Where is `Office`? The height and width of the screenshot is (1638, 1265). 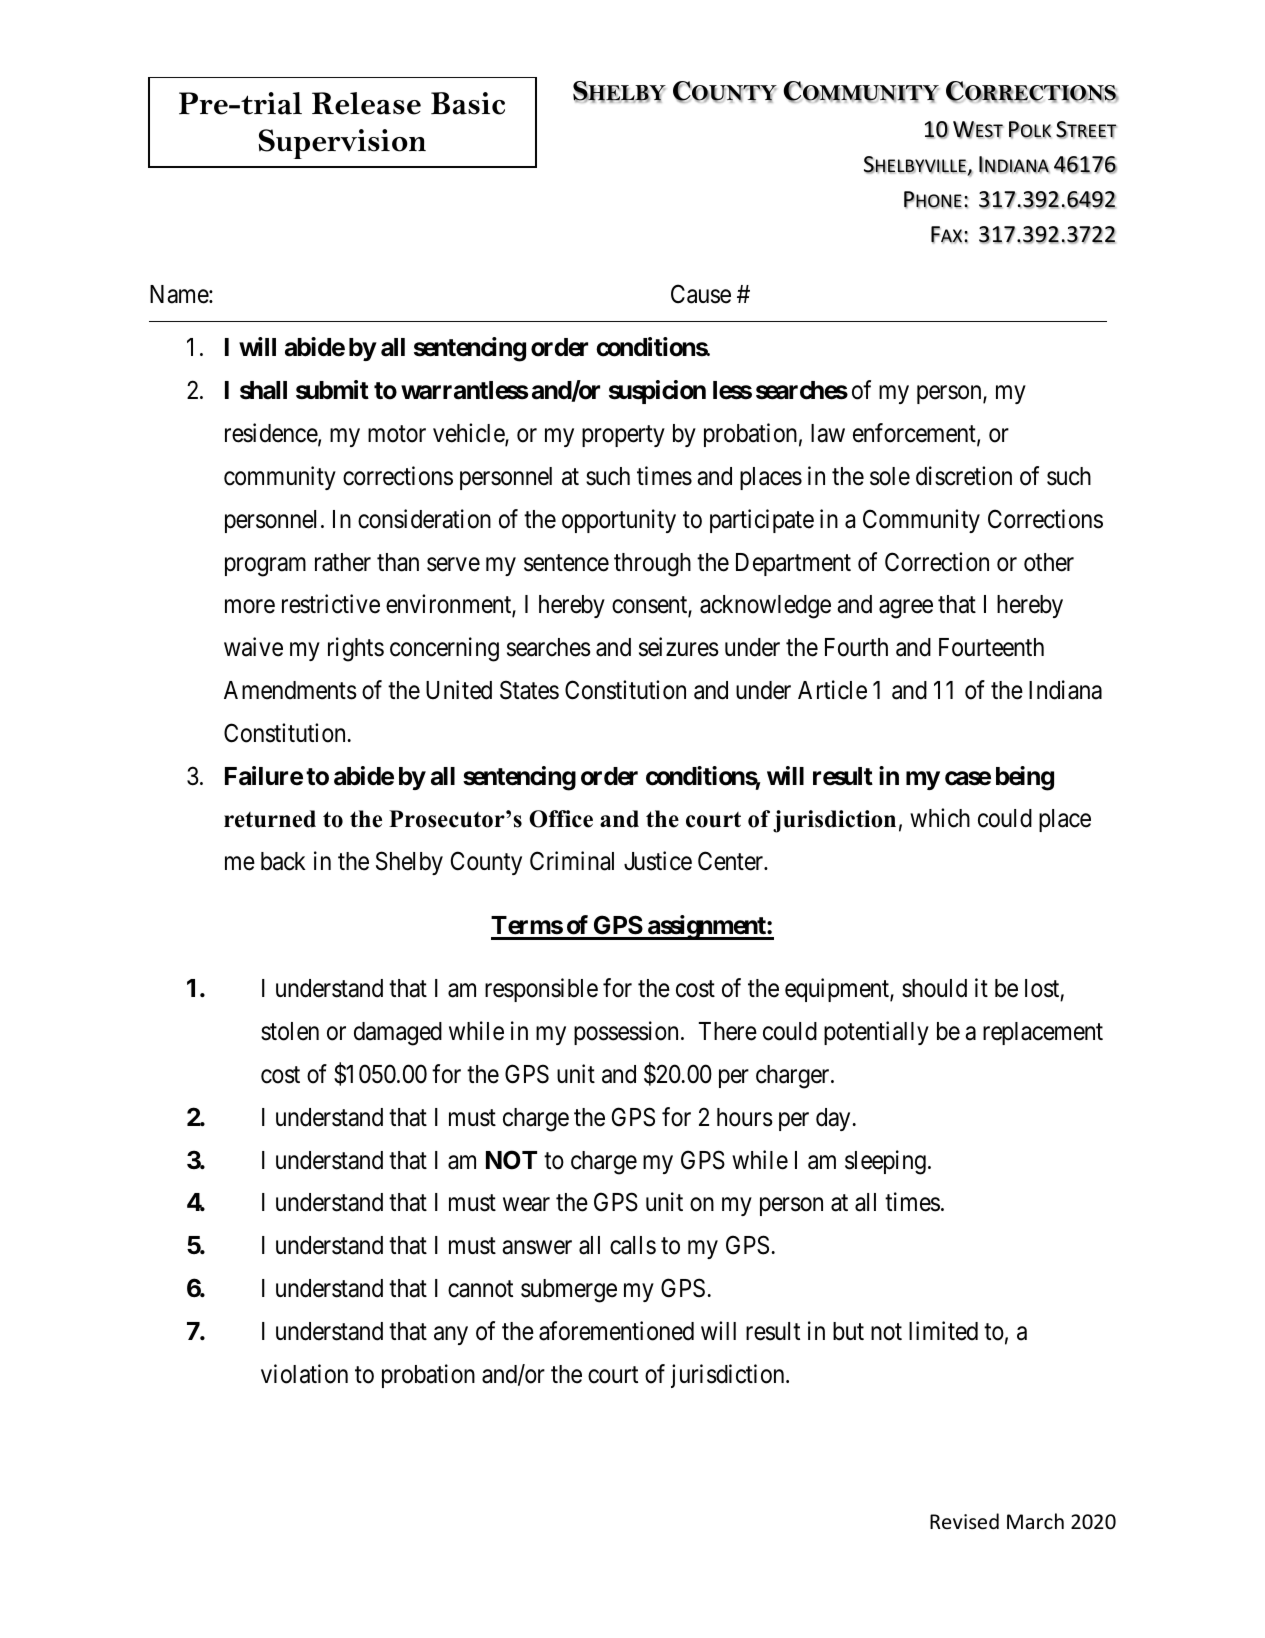
Office is located at coordinates (561, 819).
